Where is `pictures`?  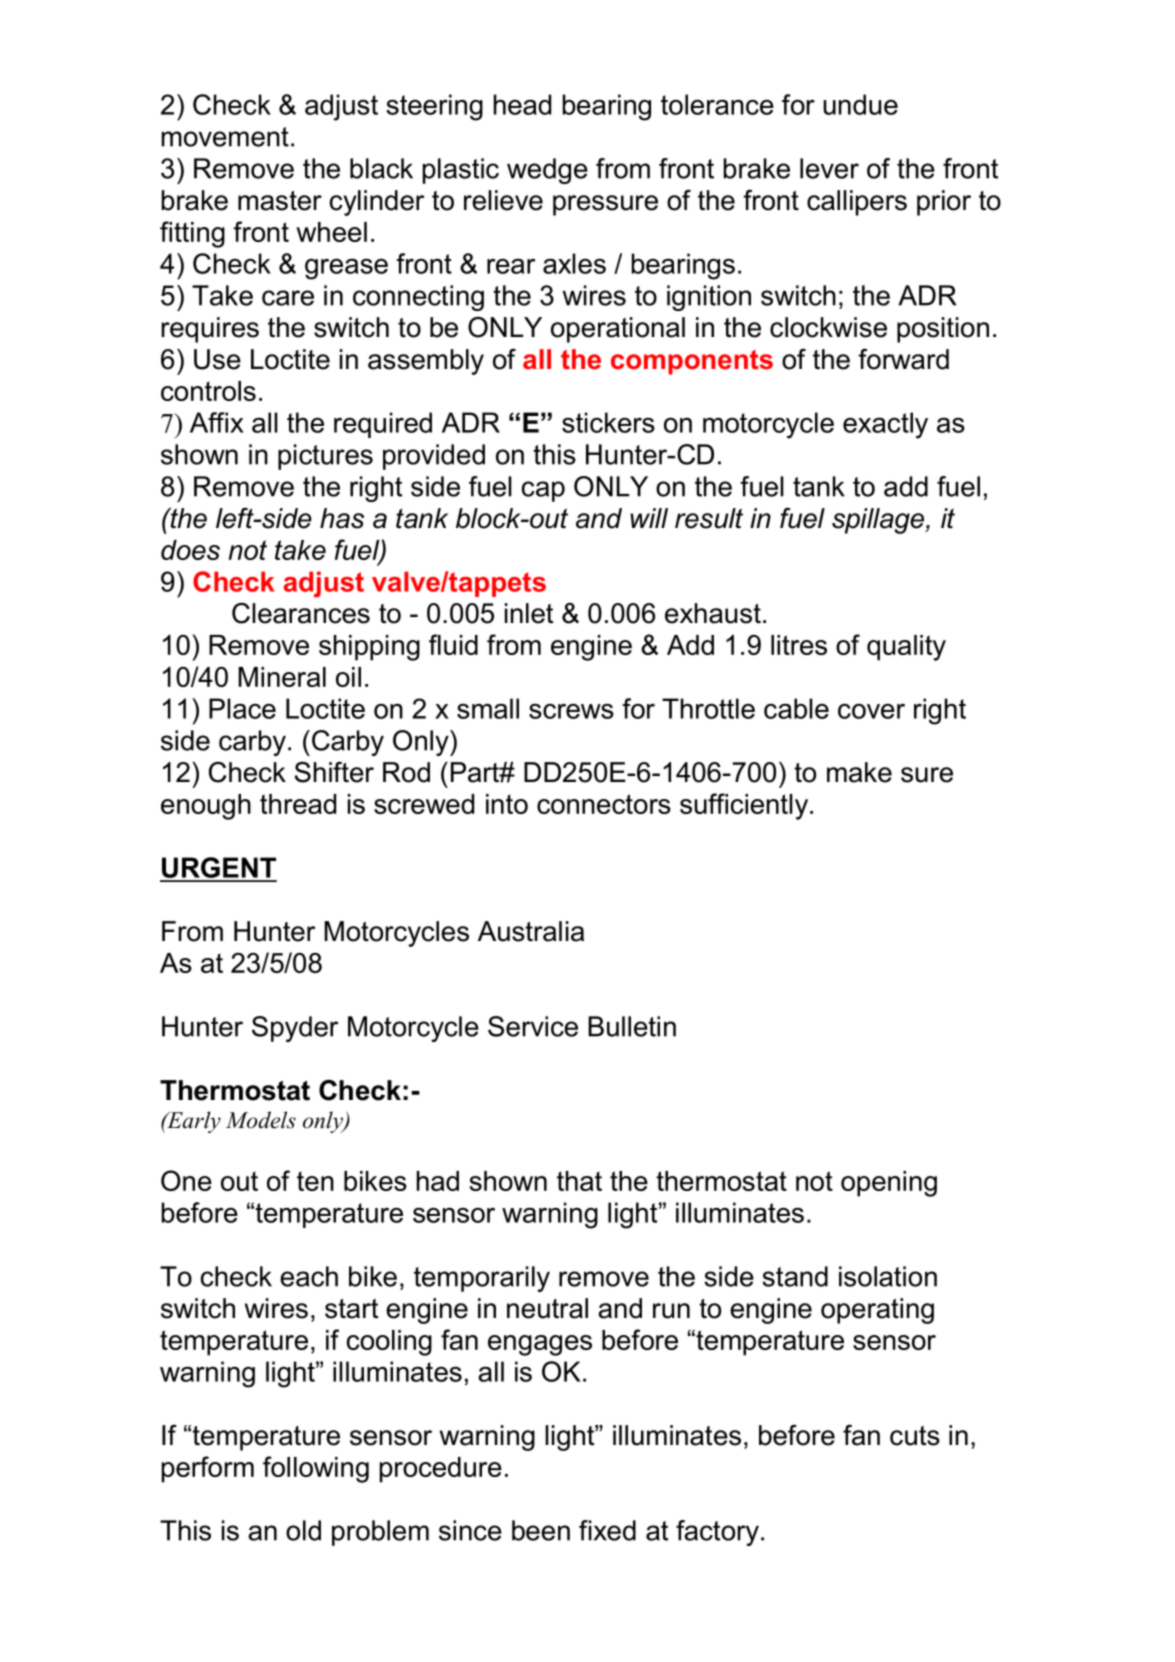 pictures is located at coordinates (325, 457).
